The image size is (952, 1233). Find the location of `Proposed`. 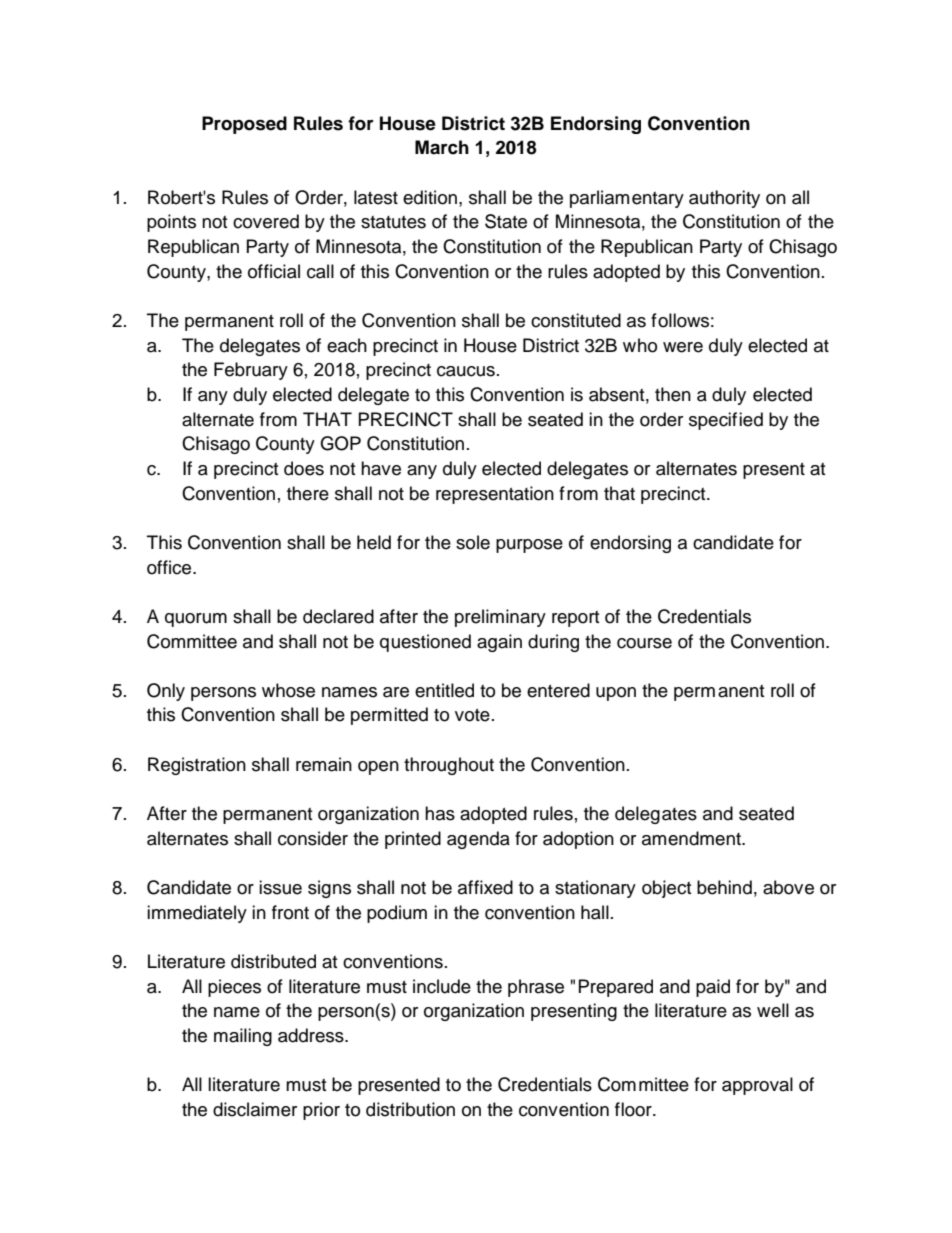

Proposed is located at coordinates (244, 125).
